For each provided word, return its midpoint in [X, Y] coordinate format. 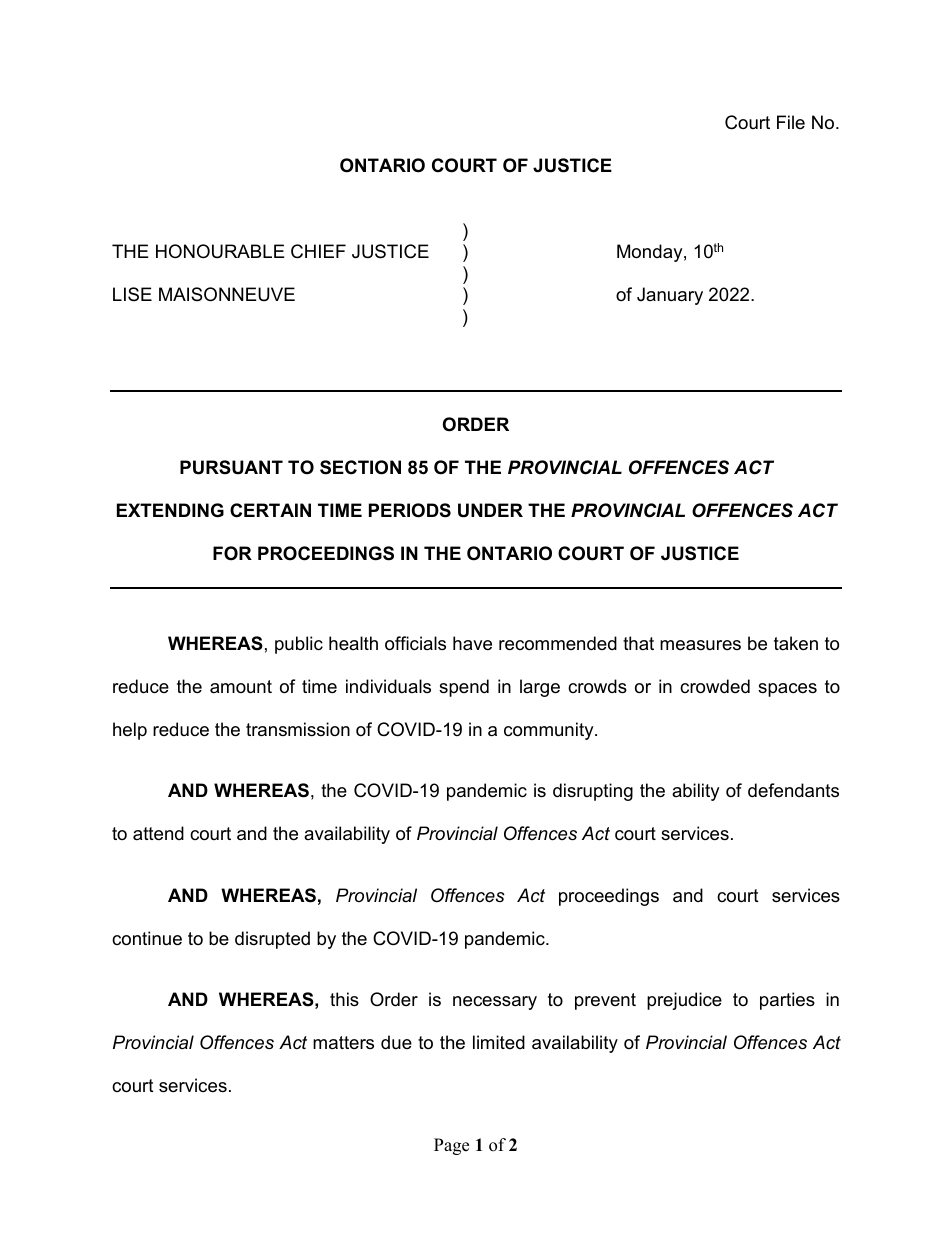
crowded [715, 686]
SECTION [360, 467]
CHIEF [318, 251]
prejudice [684, 1001]
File [791, 122]
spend [464, 688]
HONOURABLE [220, 251]
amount [241, 687]
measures [700, 645]
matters [343, 1042]
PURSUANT [231, 467]
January [670, 296]
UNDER [490, 510]
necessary [495, 1003]
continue [147, 938]
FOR [232, 553]
